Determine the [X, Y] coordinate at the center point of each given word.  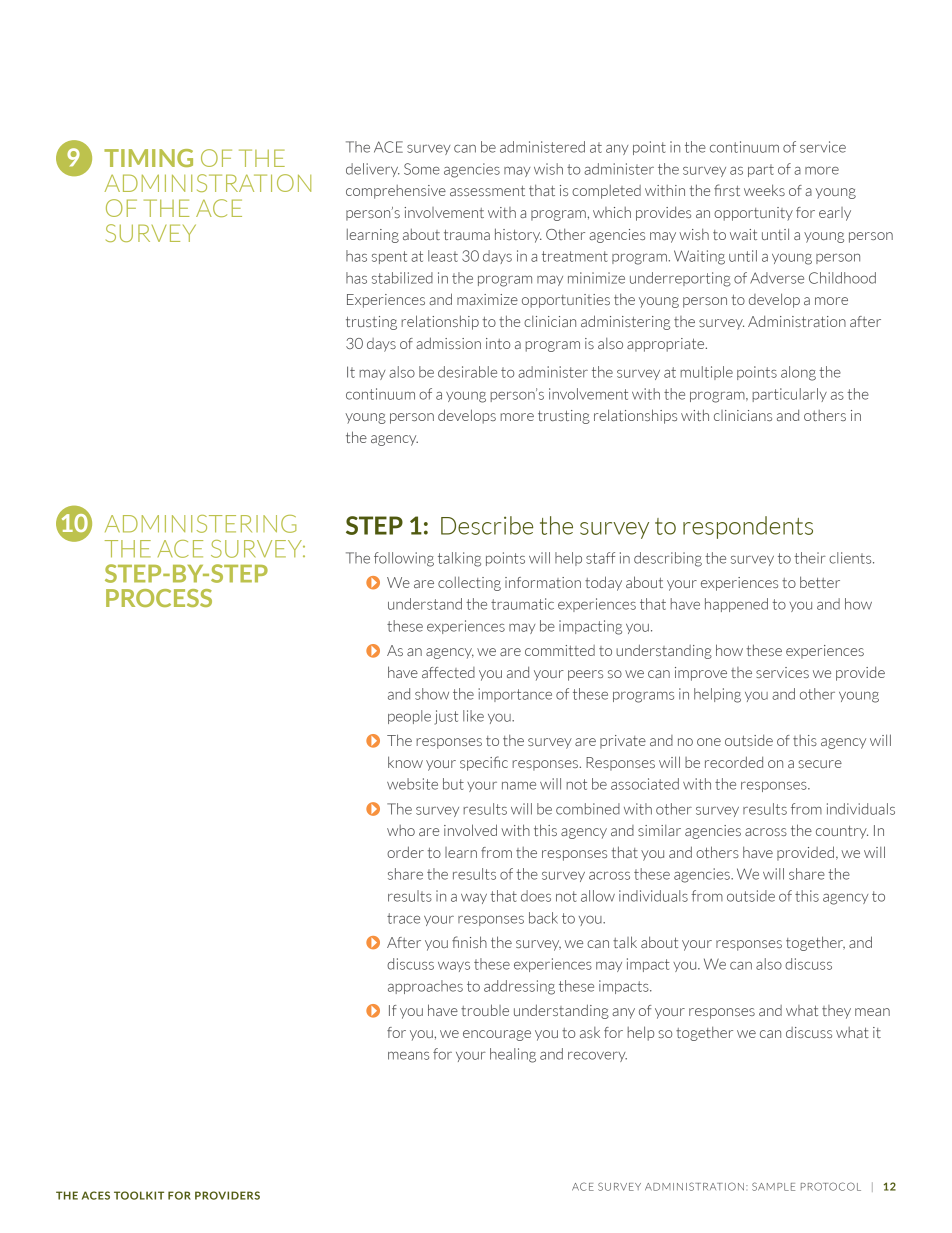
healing [513, 1055]
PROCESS [159, 598]
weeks [764, 190]
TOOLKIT [139, 1195]
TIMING [148, 158]
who [401, 830]
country [842, 832]
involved [470, 830]
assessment [487, 191]
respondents [748, 527]
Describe [487, 525]
